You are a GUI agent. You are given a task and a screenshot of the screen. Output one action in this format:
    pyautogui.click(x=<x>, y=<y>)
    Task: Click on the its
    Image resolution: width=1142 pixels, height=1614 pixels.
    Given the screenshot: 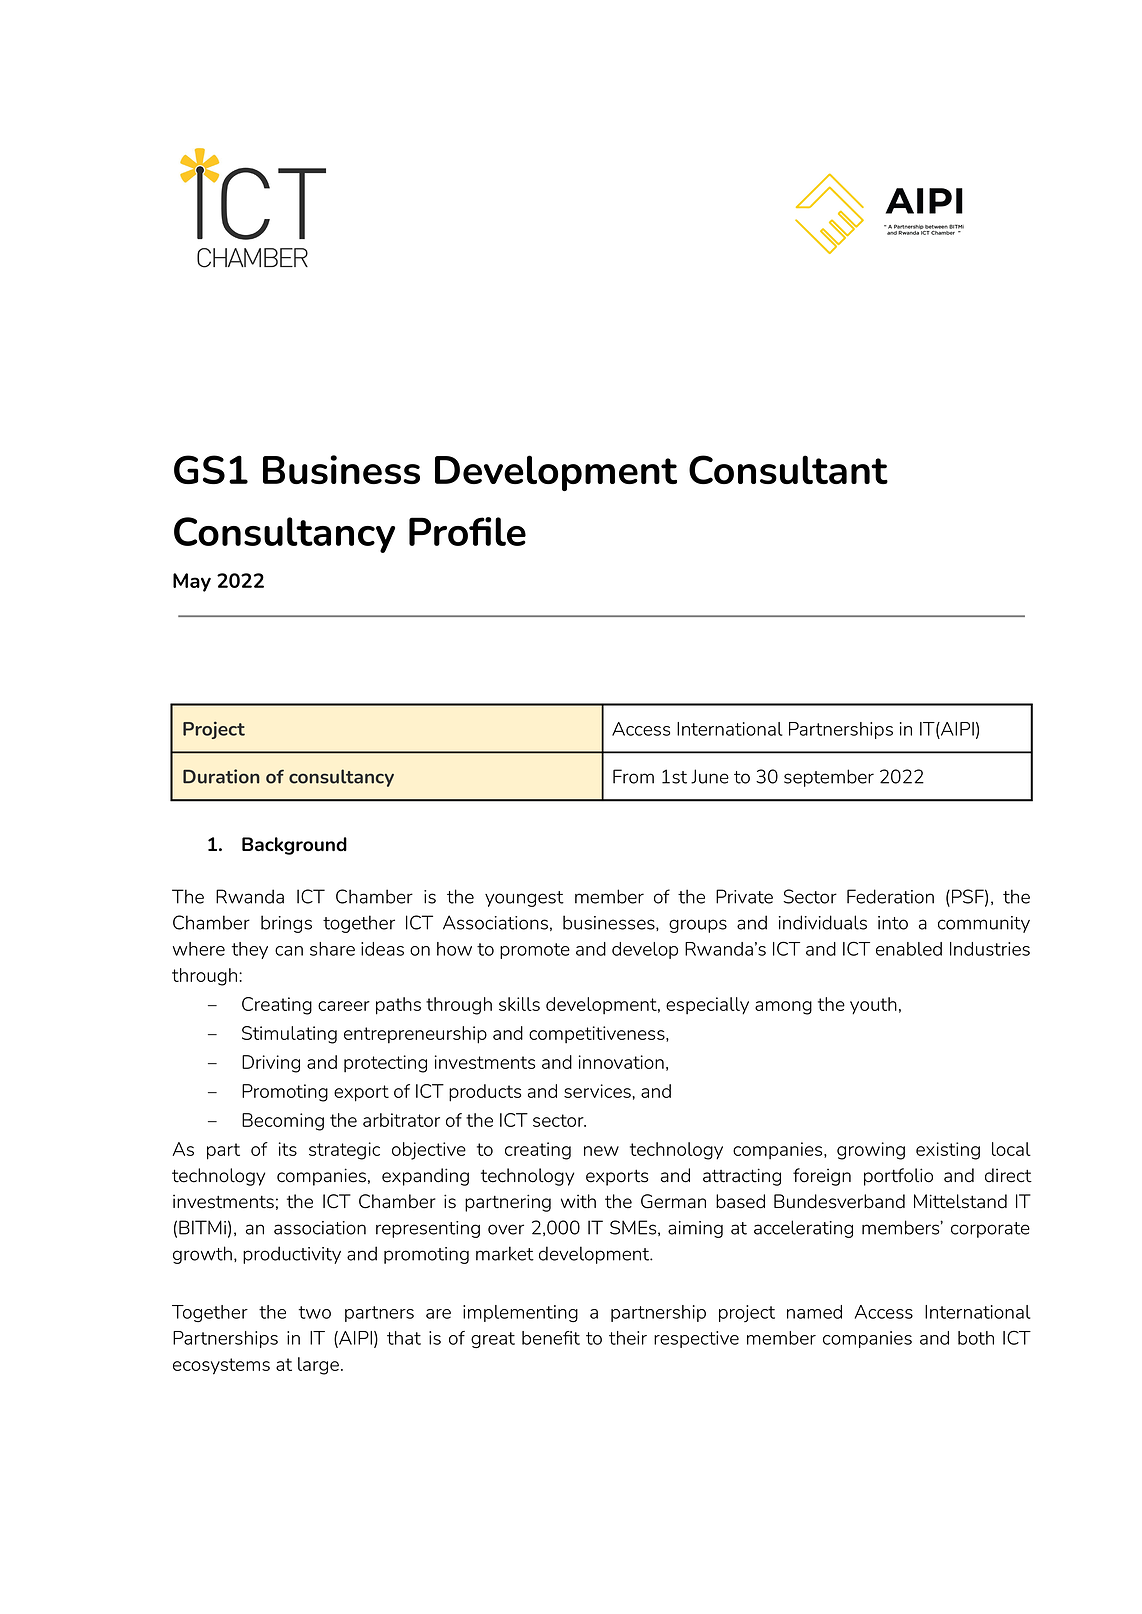 What is the action you would take?
    pyautogui.click(x=288, y=1149)
